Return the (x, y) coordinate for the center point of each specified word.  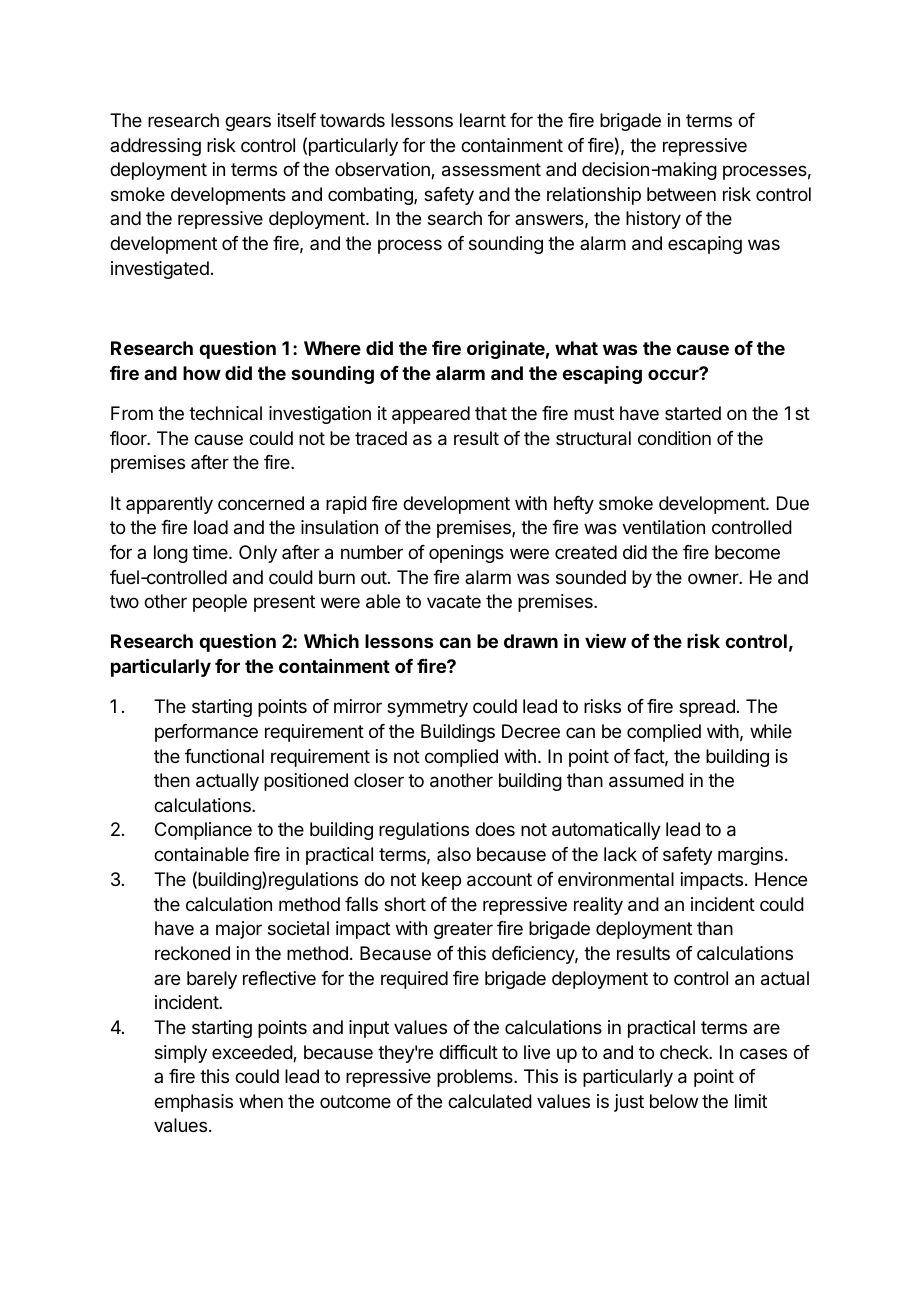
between (681, 194)
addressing (155, 147)
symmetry (427, 708)
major (239, 930)
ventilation (663, 527)
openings (466, 554)
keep (441, 881)
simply (181, 1054)
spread (707, 708)
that (491, 413)
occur (674, 374)
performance (206, 733)
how (202, 373)
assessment (491, 170)
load (211, 527)
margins (750, 856)
